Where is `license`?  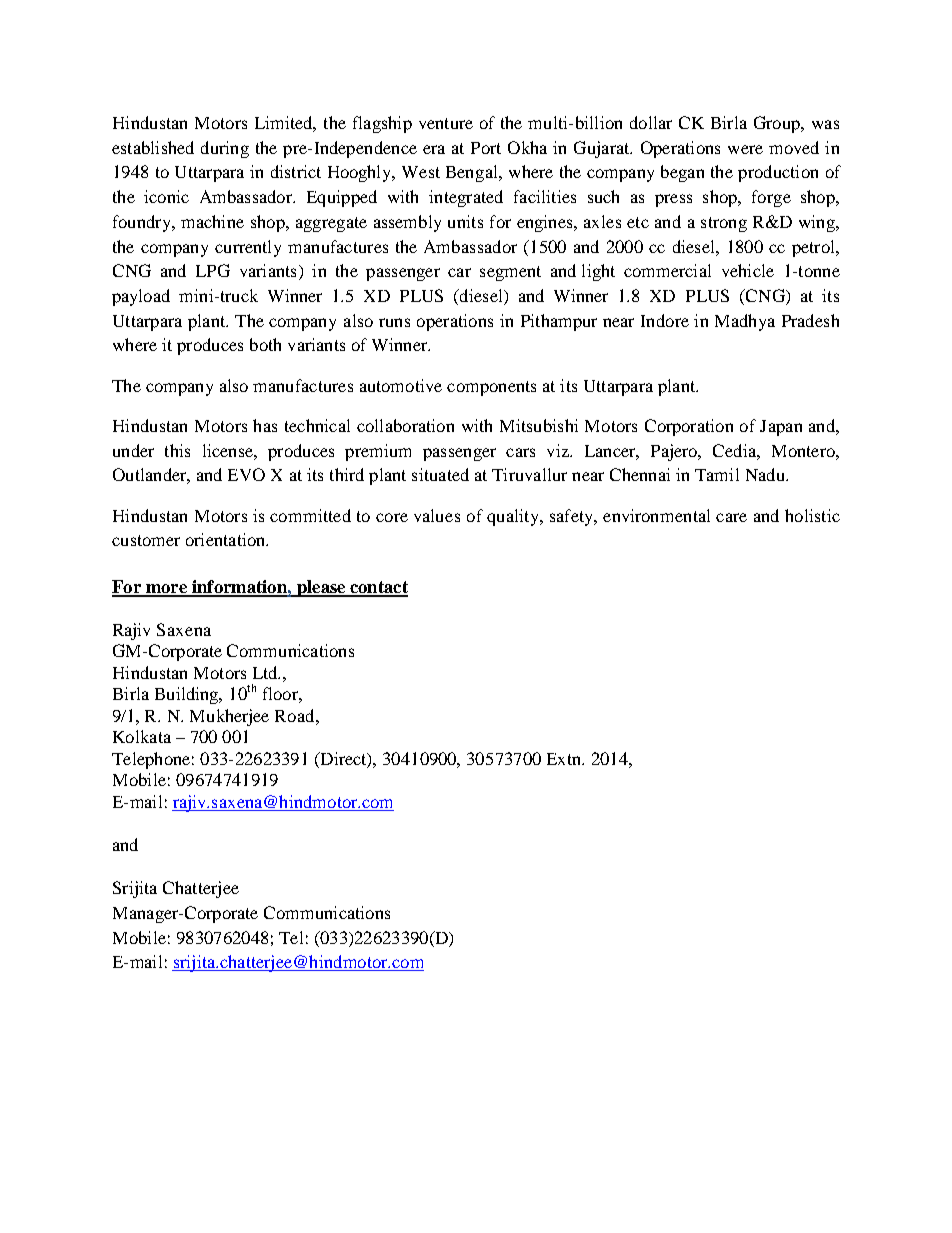 license is located at coordinates (229, 450).
